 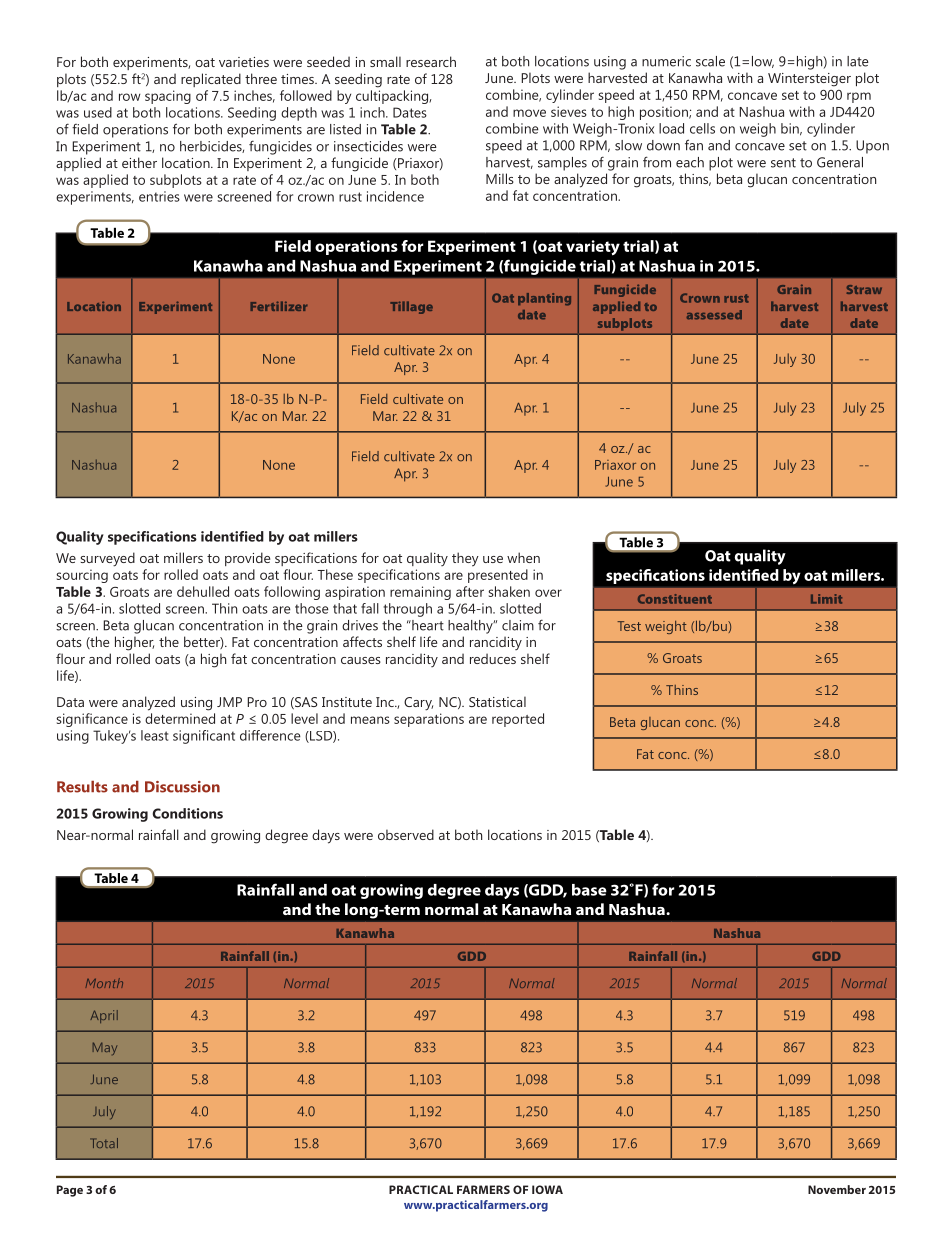 I want to click on Total, so click(x=104, y=1143).
